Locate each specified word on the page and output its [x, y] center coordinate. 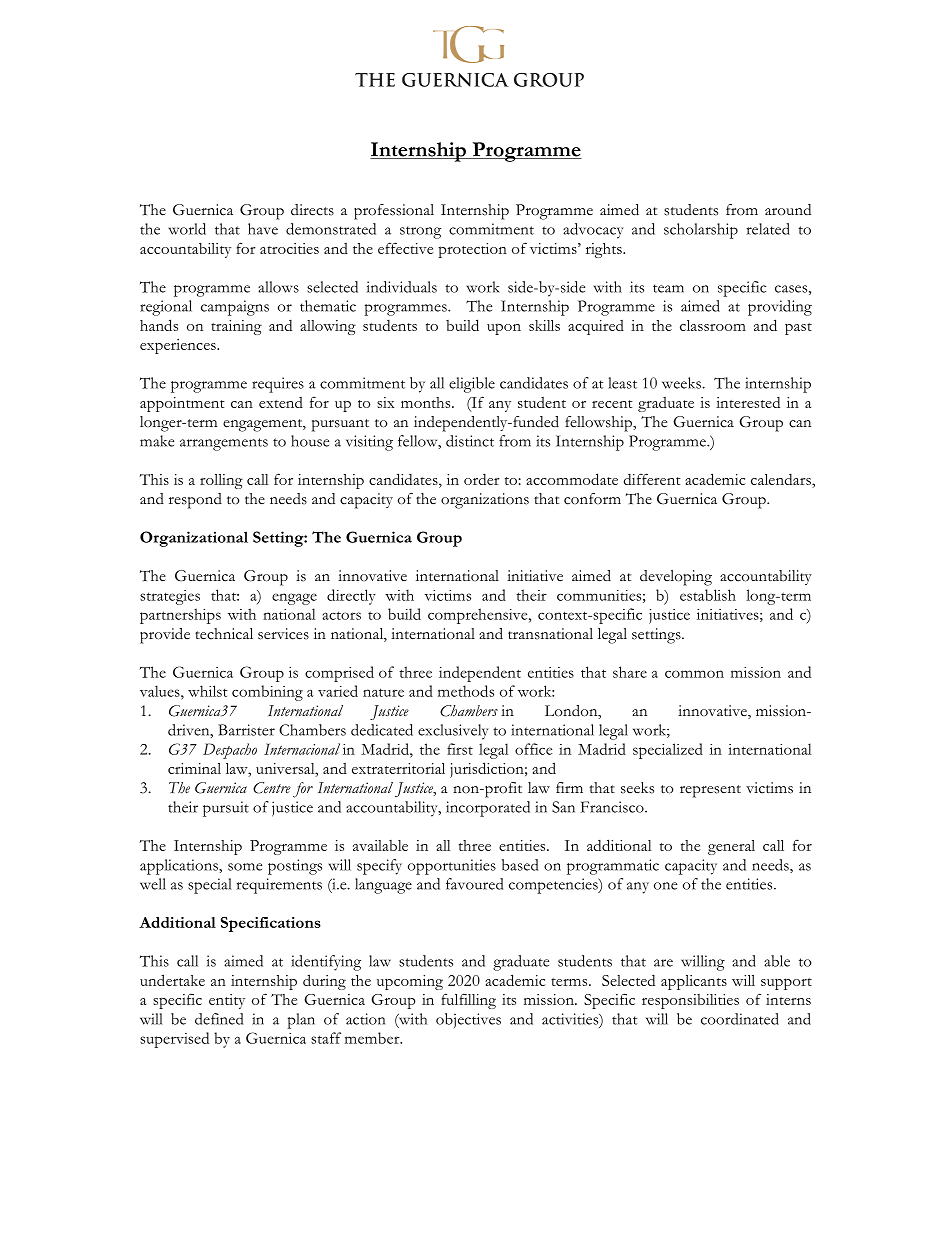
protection [473, 250]
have [263, 229]
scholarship [701, 231]
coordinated [740, 1019]
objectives [468, 1020]
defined [219, 1019]
